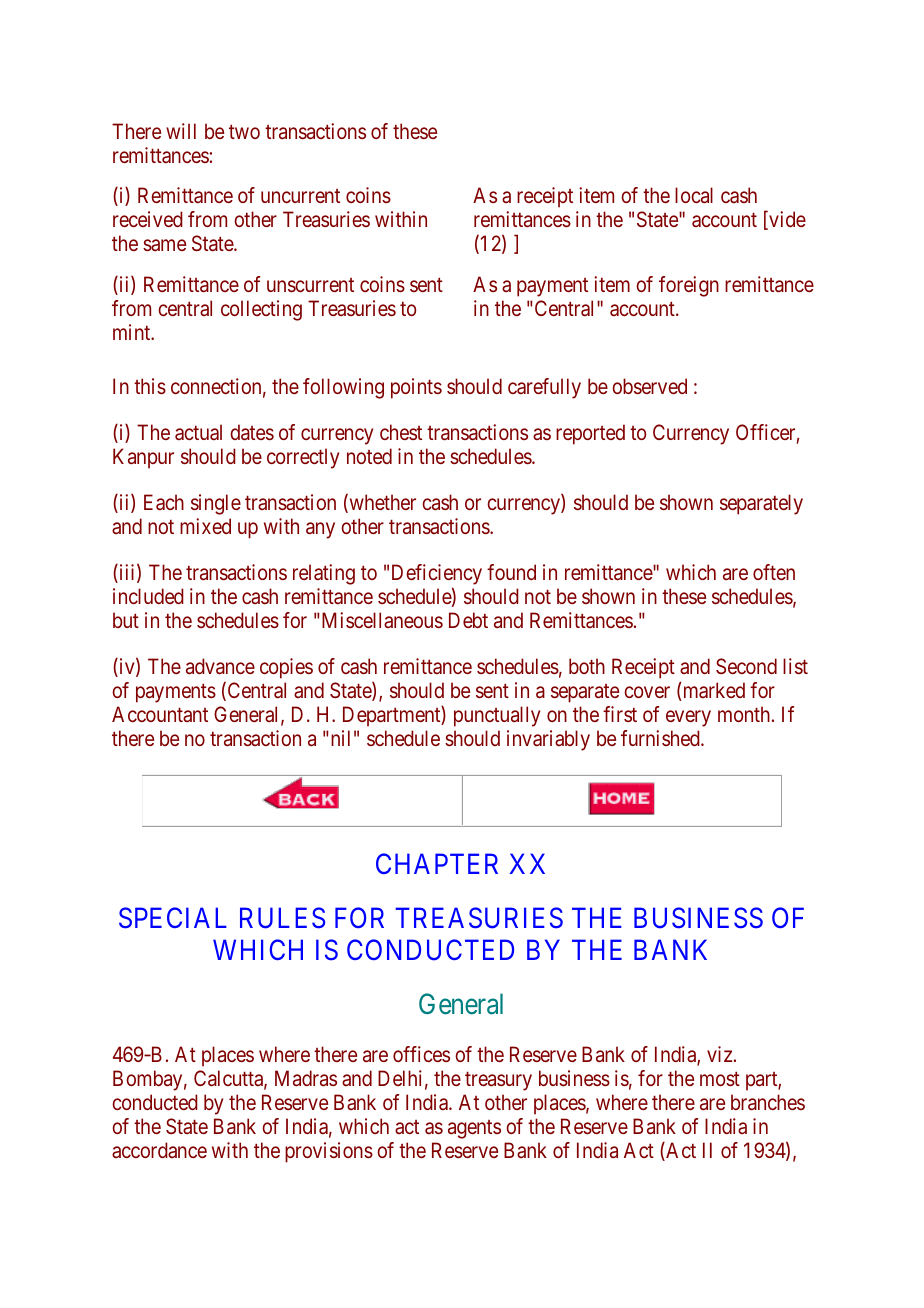 The width and height of the document is (924, 1308). Describe the element at coordinates (437, 863) in the document. I see `CHAPTER` at that location.
